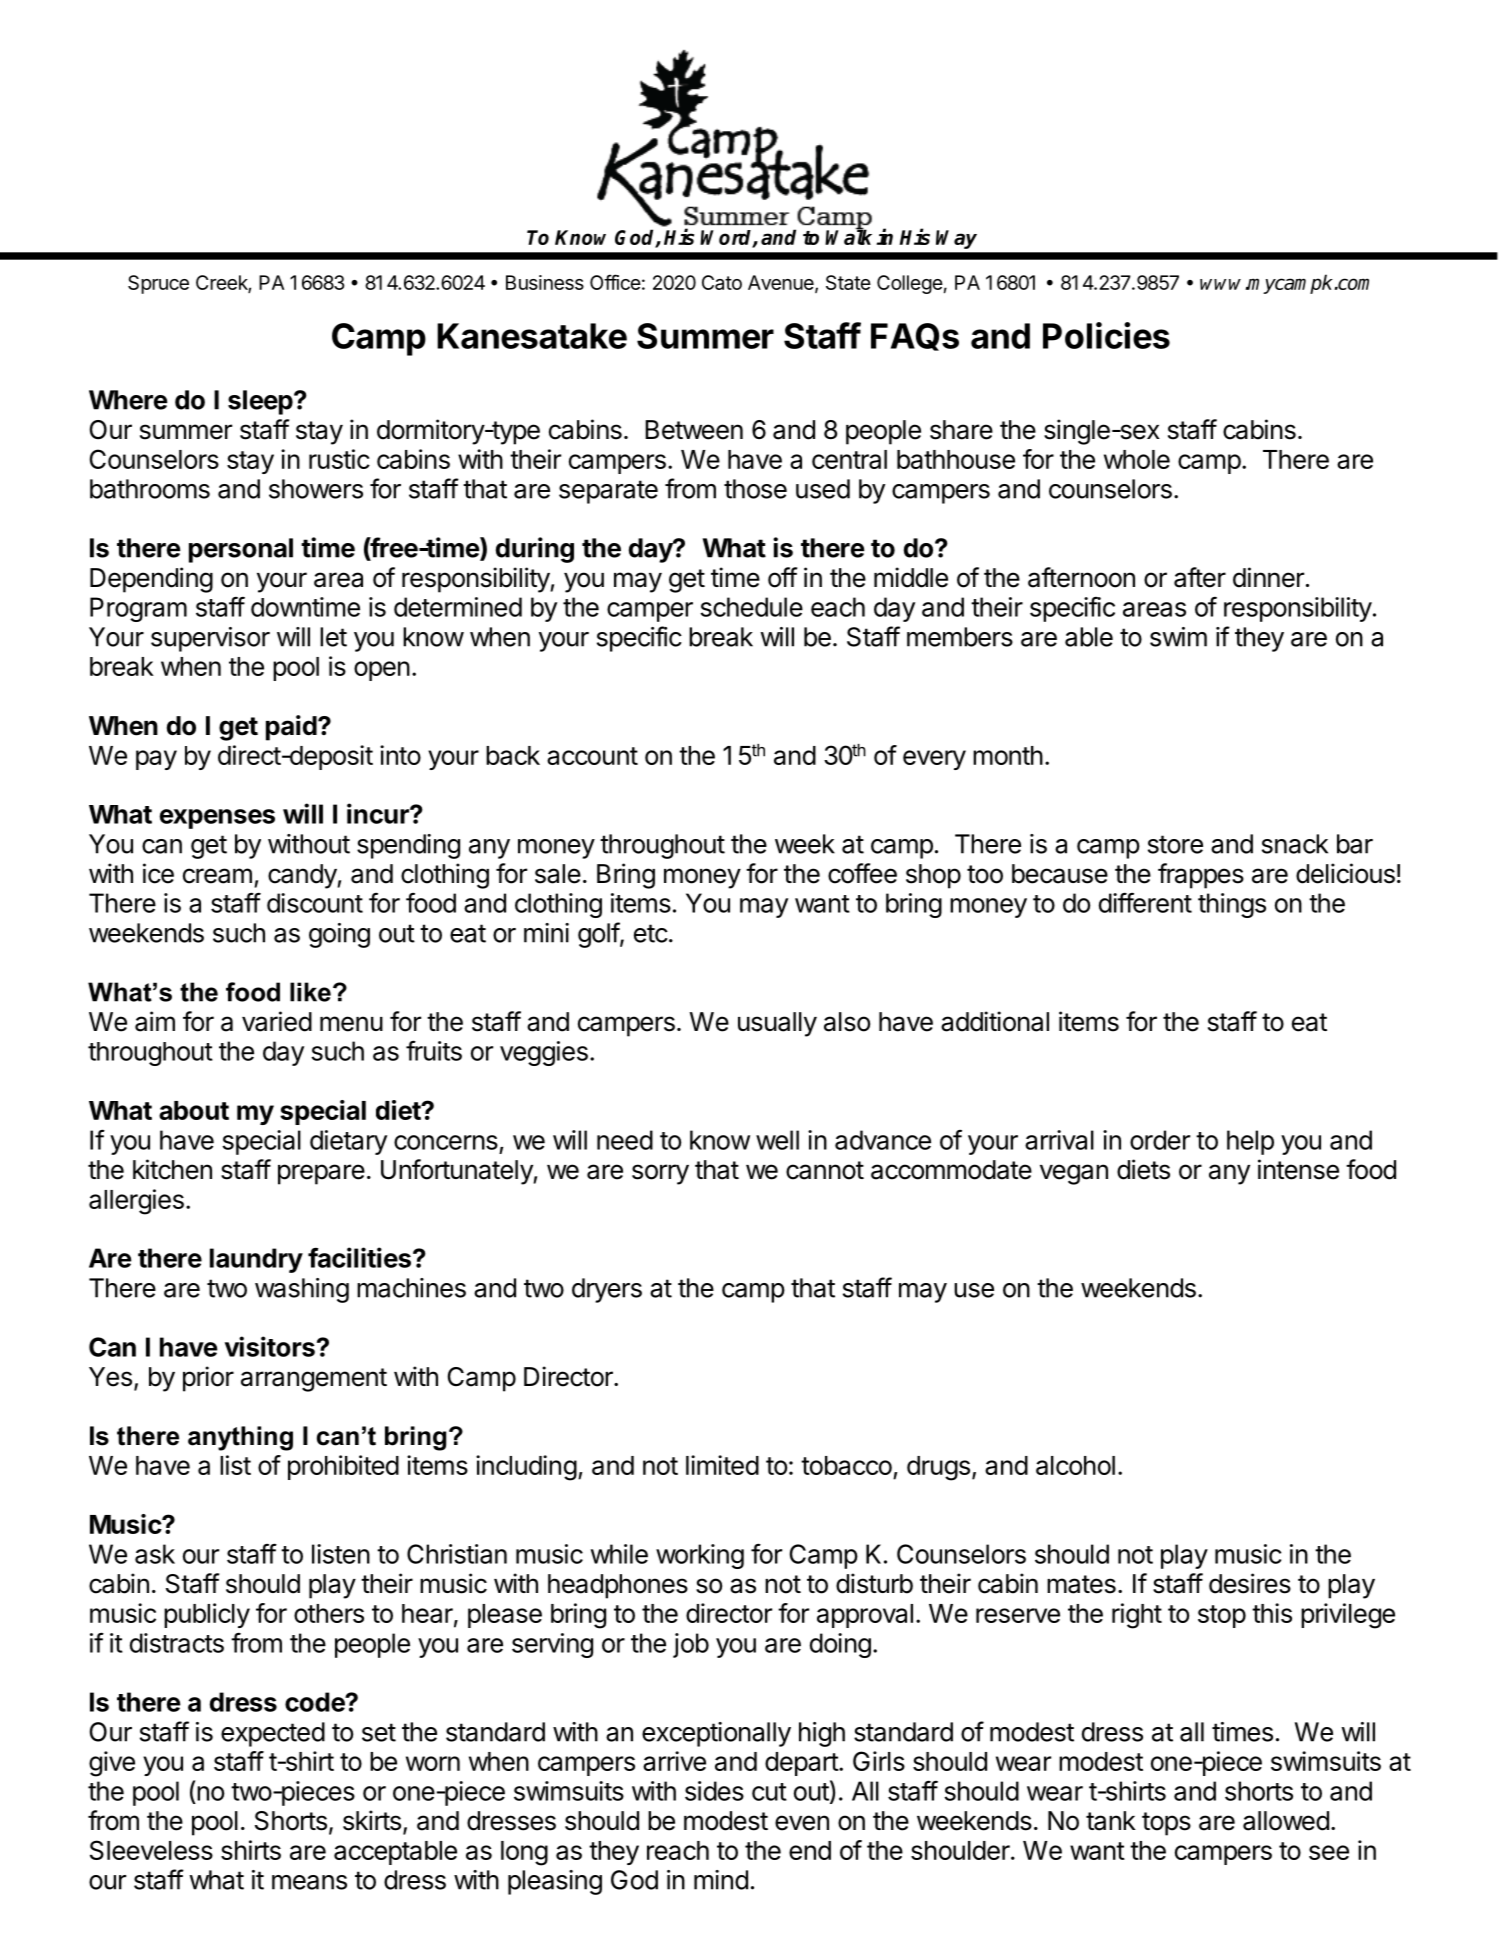  What do you see at coordinates (722, 282) in the screenshot?
I see `Cato` at bounding box center [722, 282].
